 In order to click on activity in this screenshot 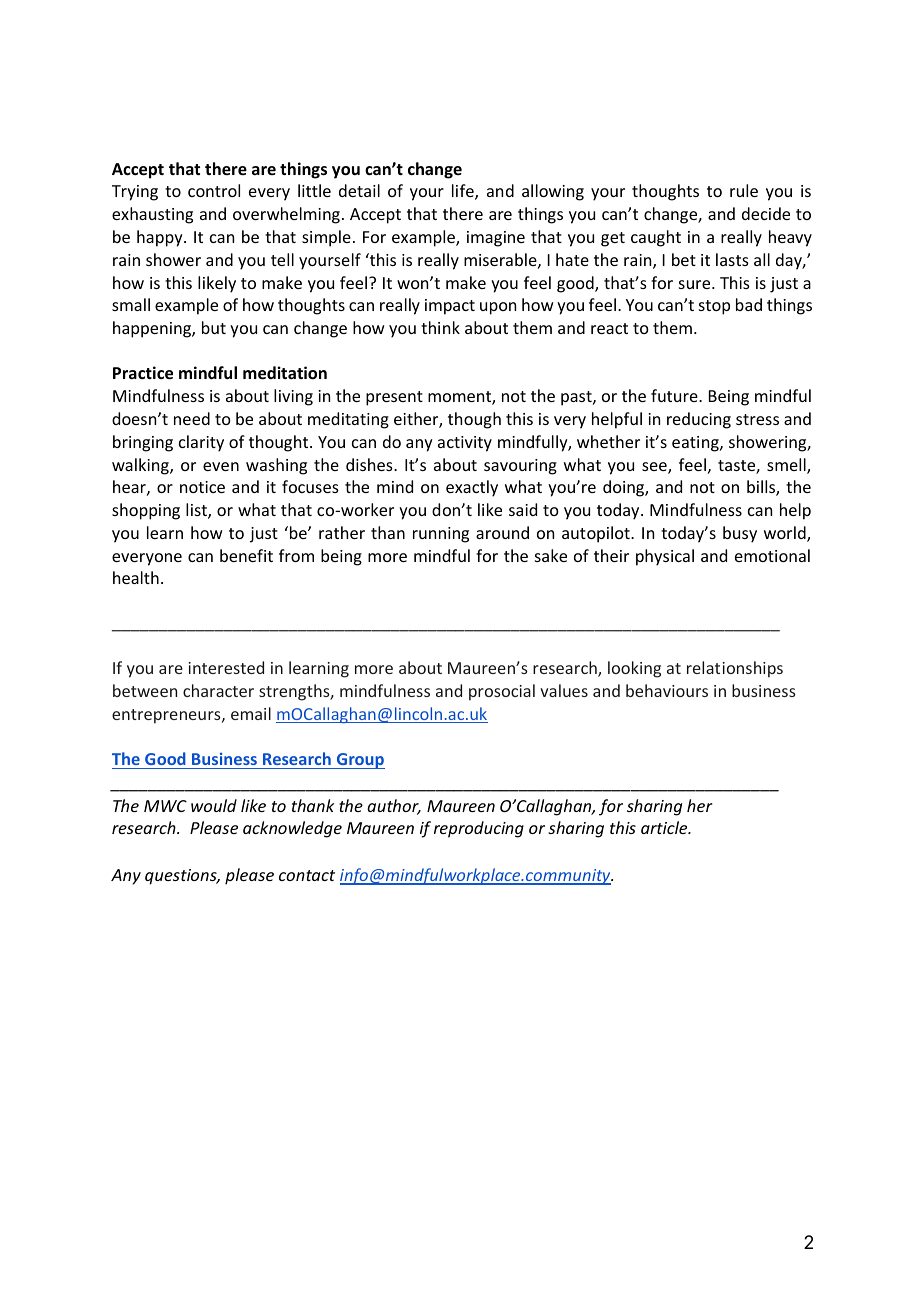, I will do `click(465, 444)`.
